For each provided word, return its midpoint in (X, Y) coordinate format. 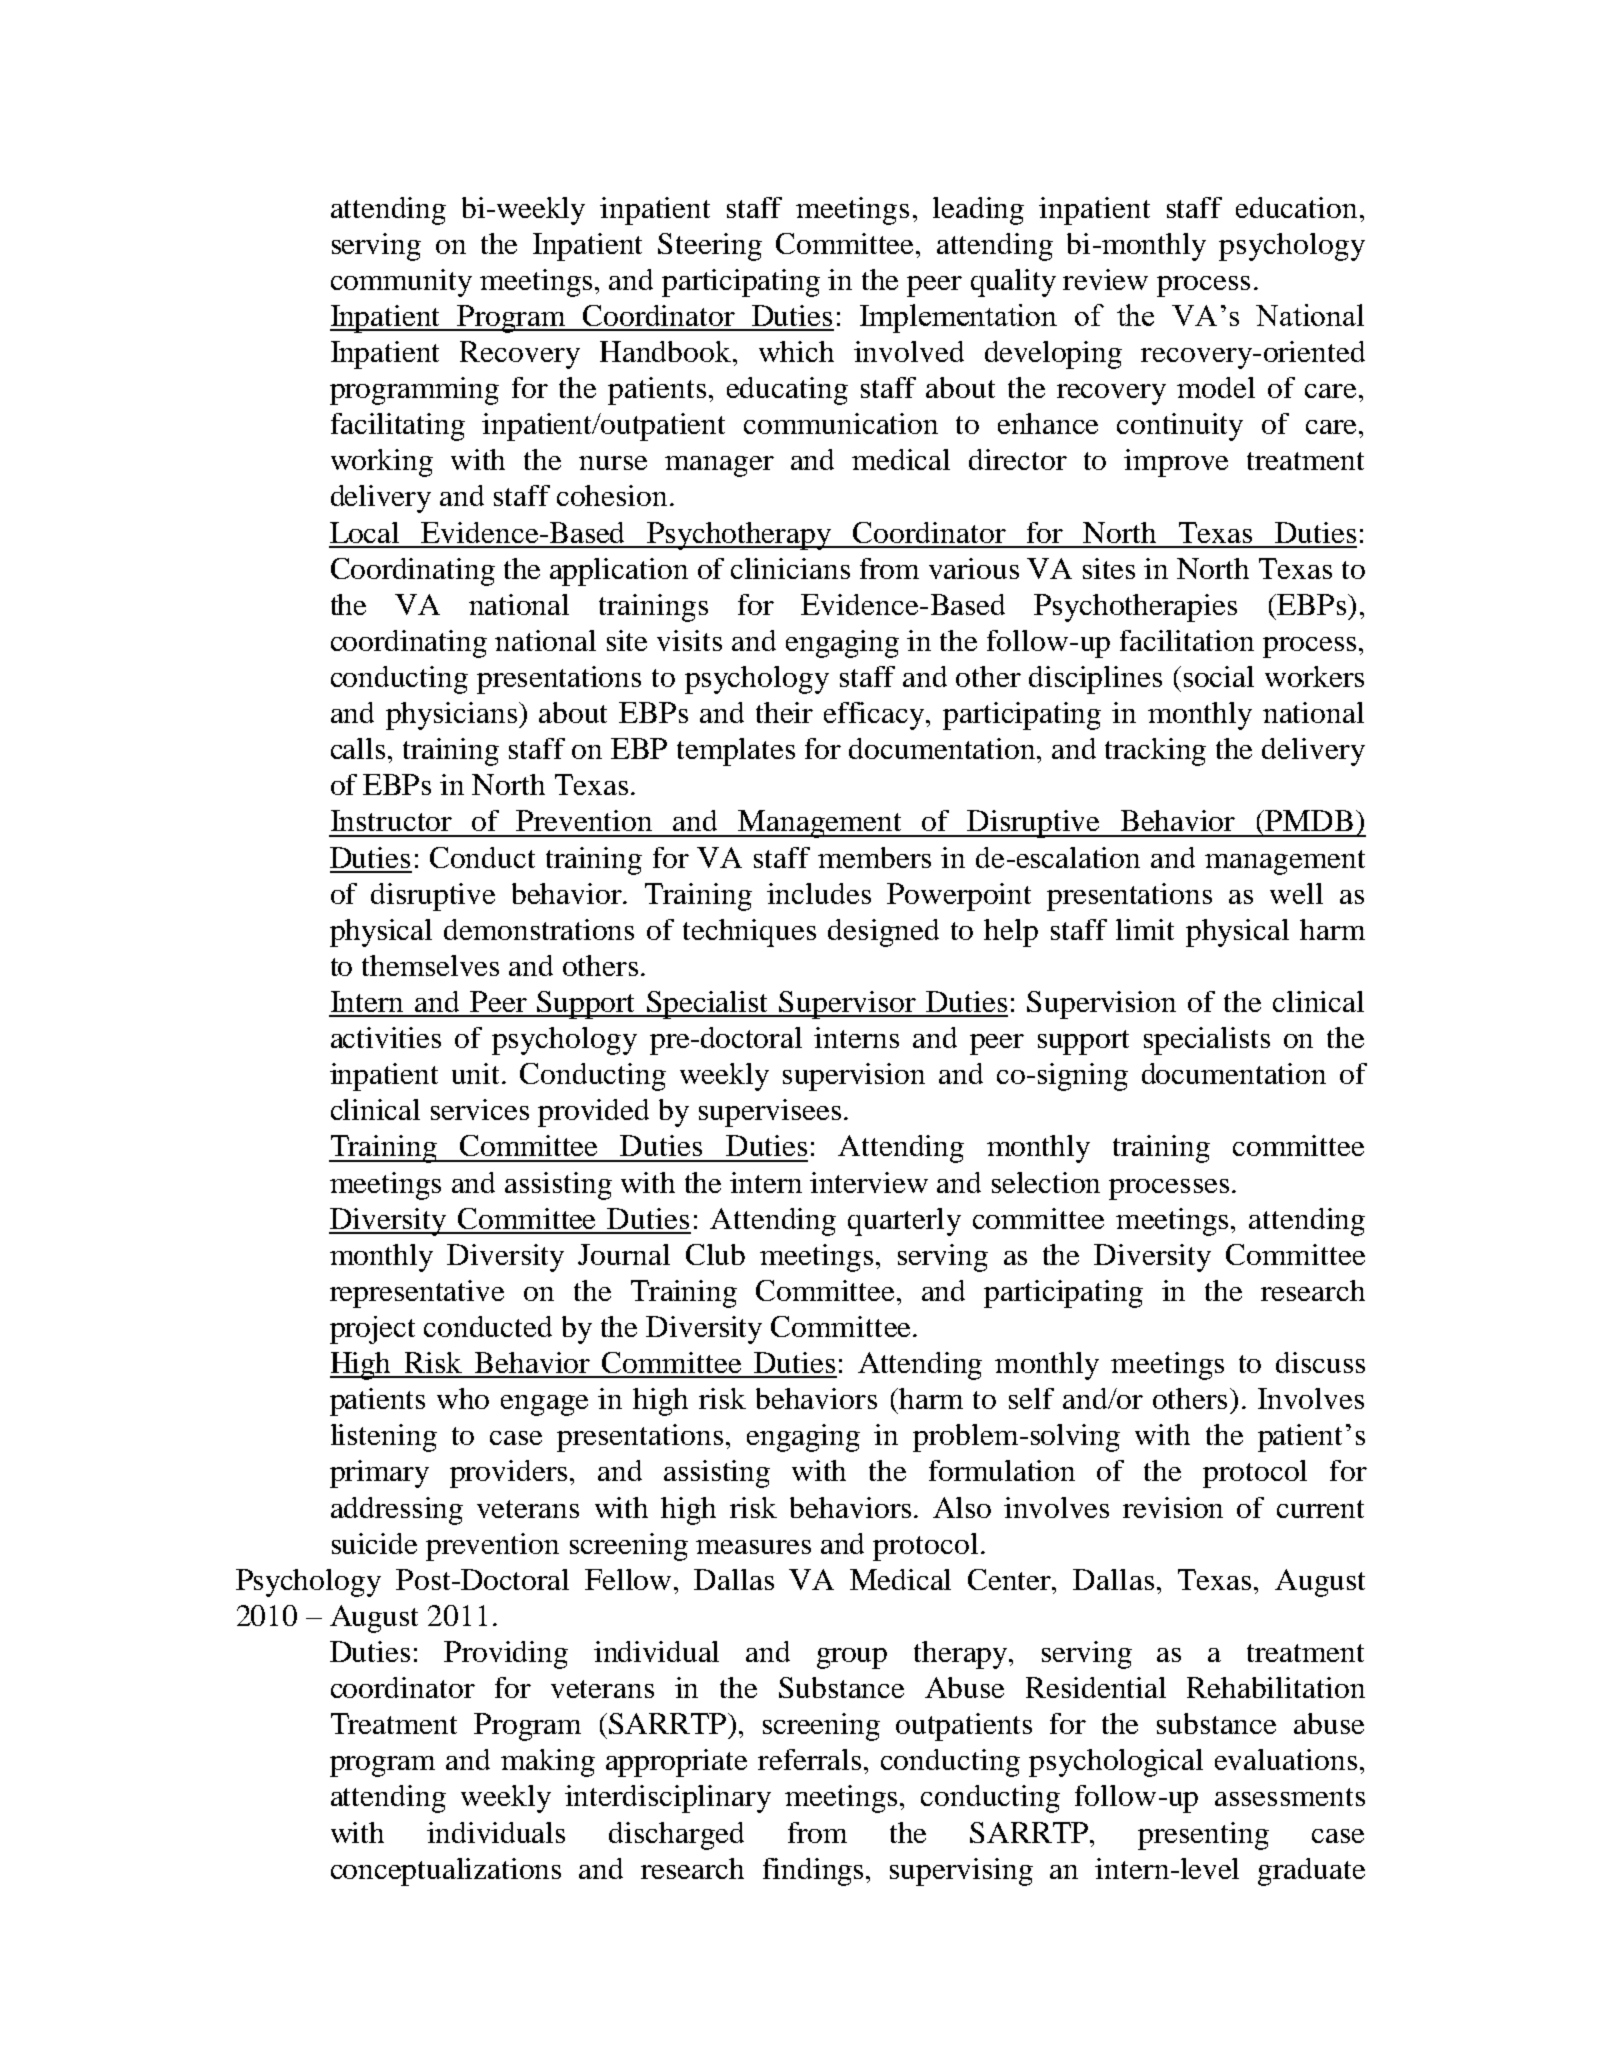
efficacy (876, 716)
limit (1145, 929)
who (463, 1398)
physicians (451, 716)
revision (1173, 1507)
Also (962, 1507)
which (796, 351)
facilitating (398, 427)
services (480, 1109)
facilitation (1187, 640)
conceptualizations (446, 1872)
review (1105, 279)
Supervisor (848, 1005)
